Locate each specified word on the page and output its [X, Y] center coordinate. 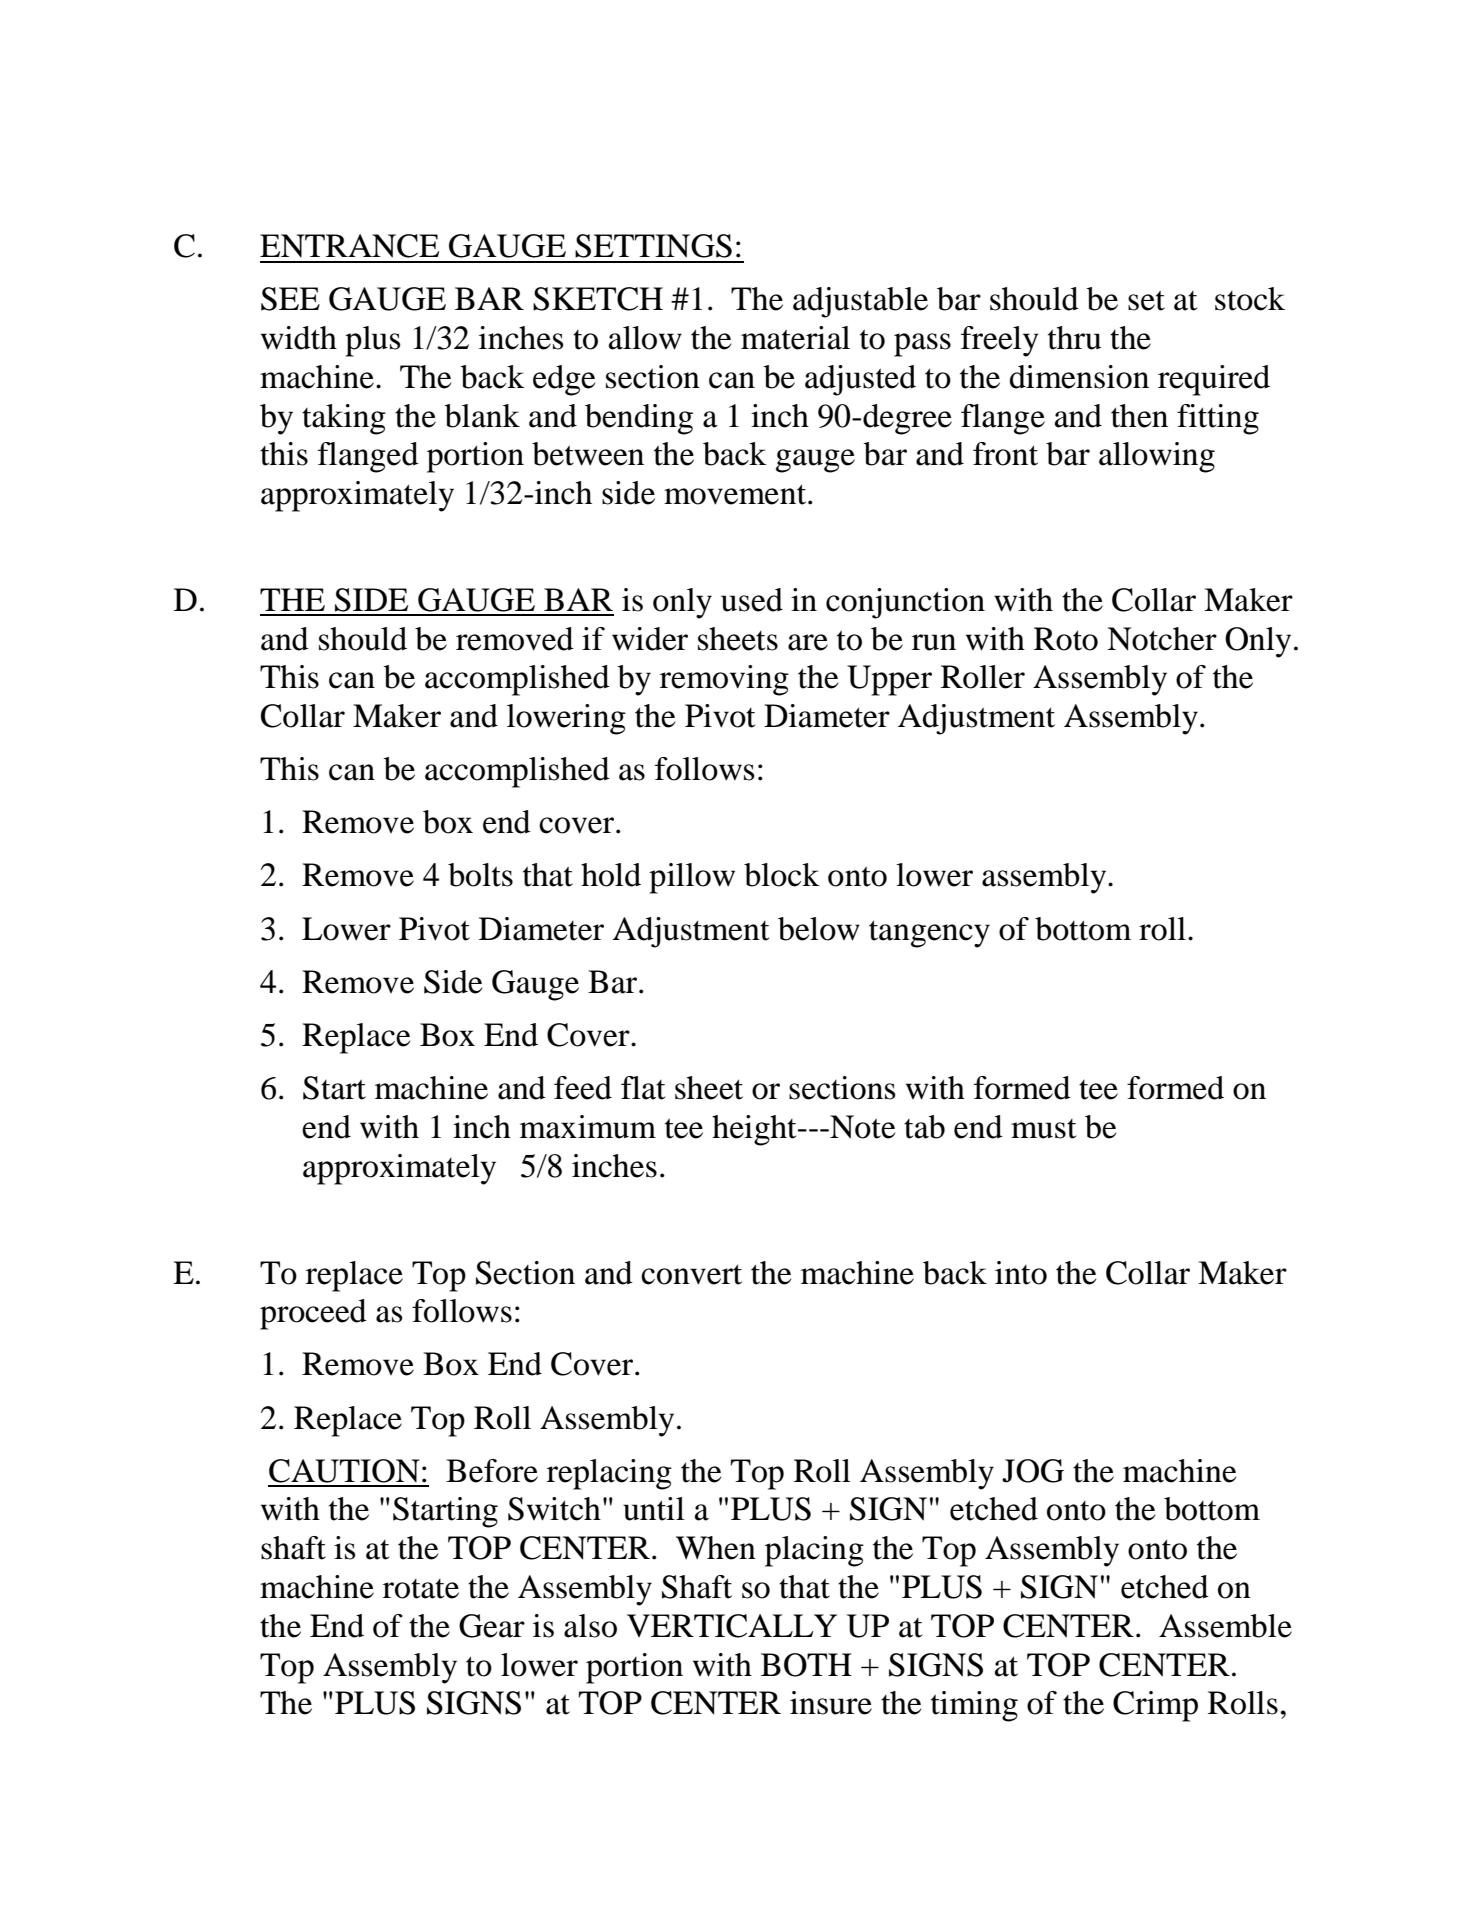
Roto [1066, 639]
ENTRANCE [349, 246]
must [1043, 1129]
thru [1074, 338]
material [795, 338]
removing [724, 680]
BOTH [806, 1665]
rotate [421, 1589]
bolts [480, 875]
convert [691, 1274]
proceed [313, 1314]
